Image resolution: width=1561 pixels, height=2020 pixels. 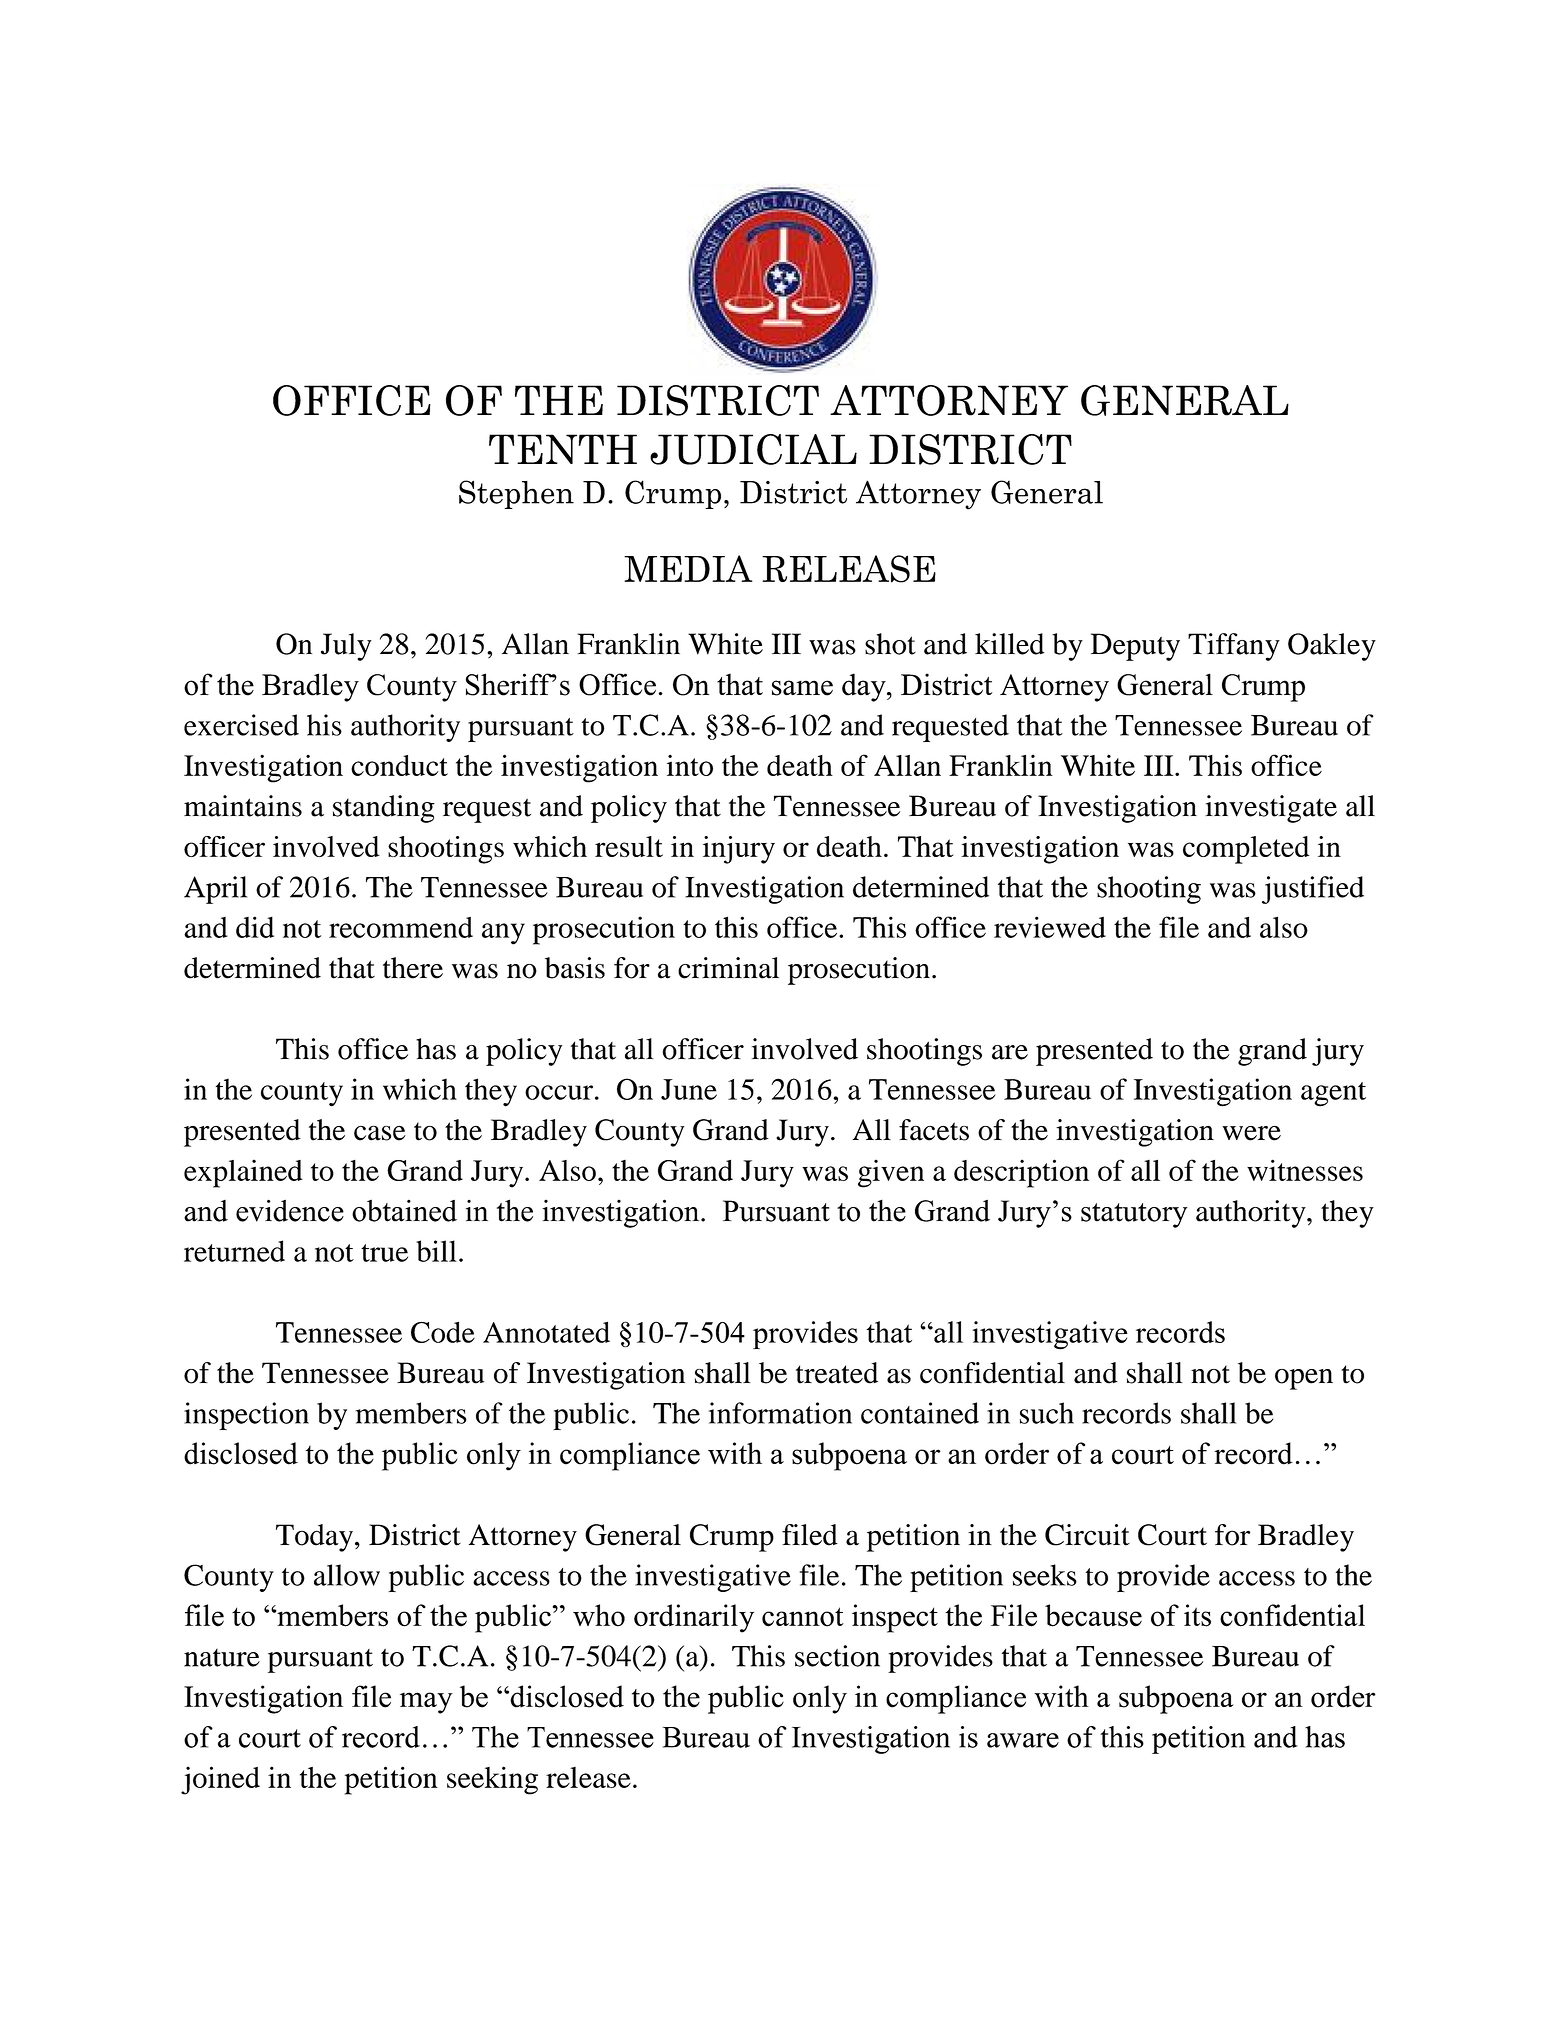 What do you see at coordinates (426, 1703) in the screenshot?
I see `may` at bounding box center [426, 1703].
